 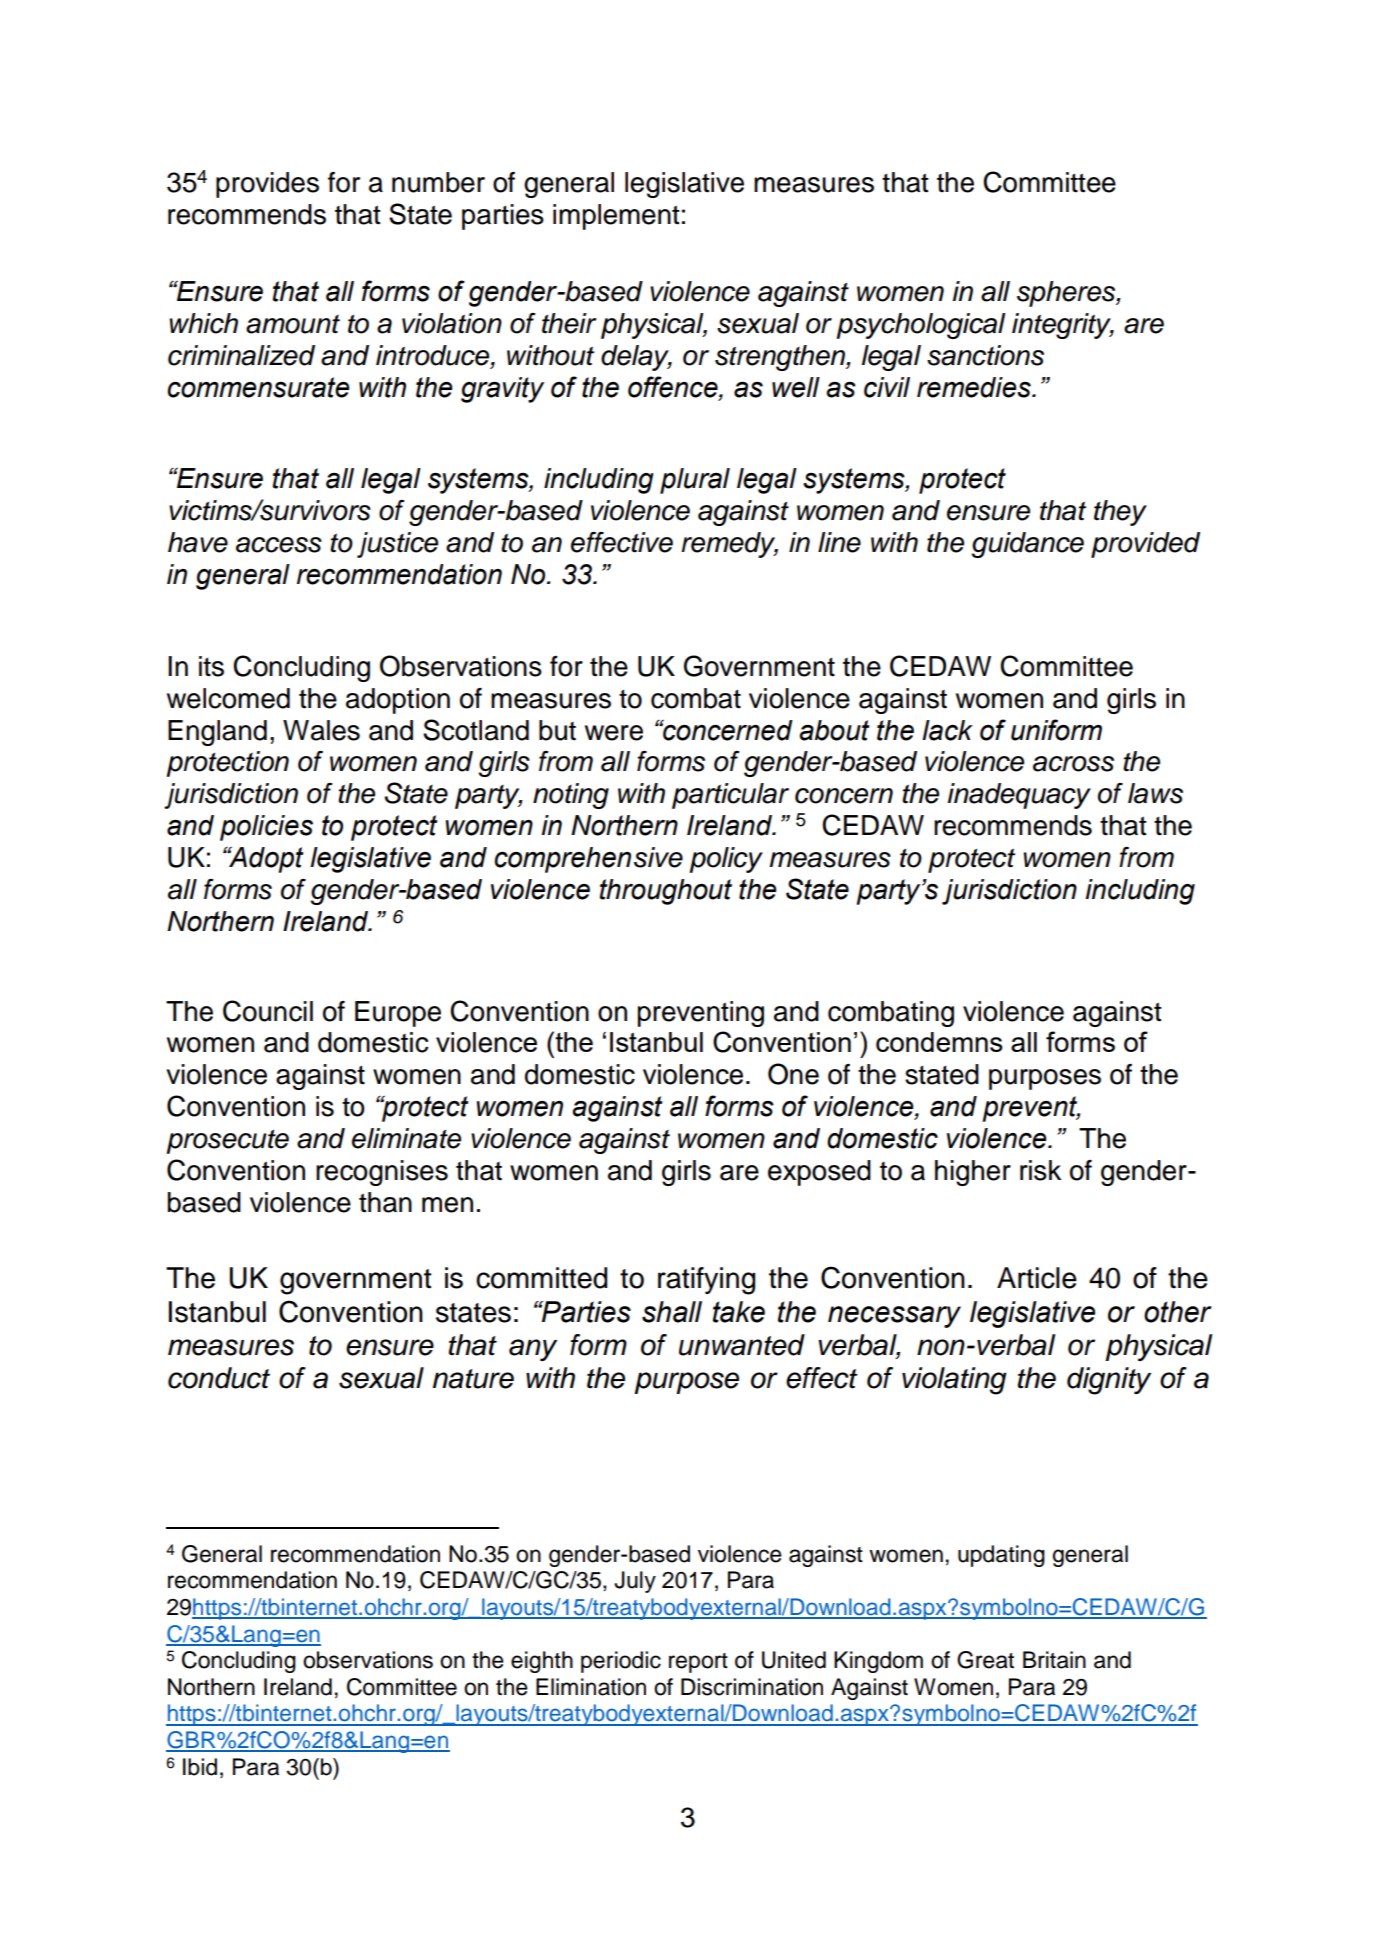 I want to click on Council, so click(x=268, y=1011).
